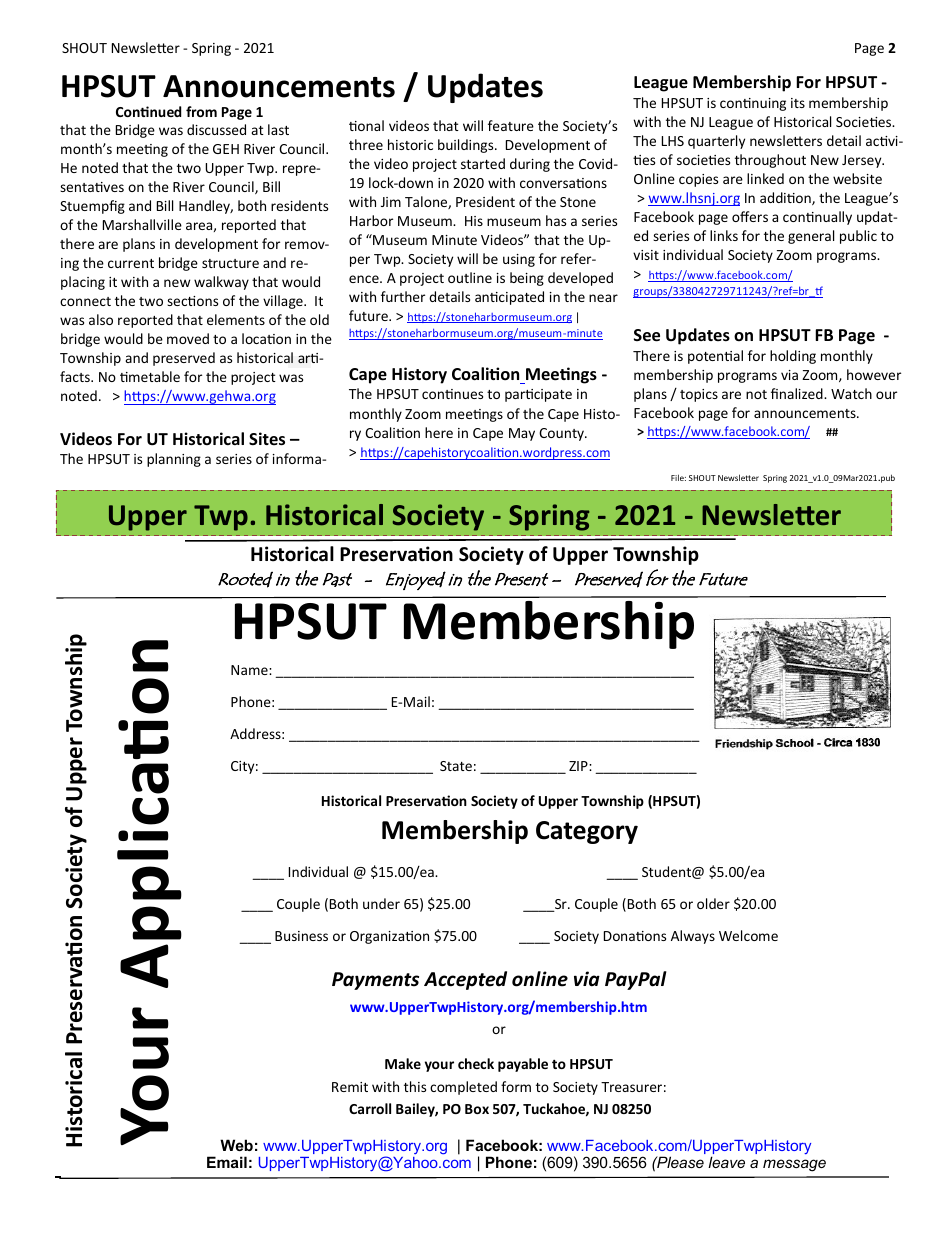  I want to click on throughout, so click(770, 161).
